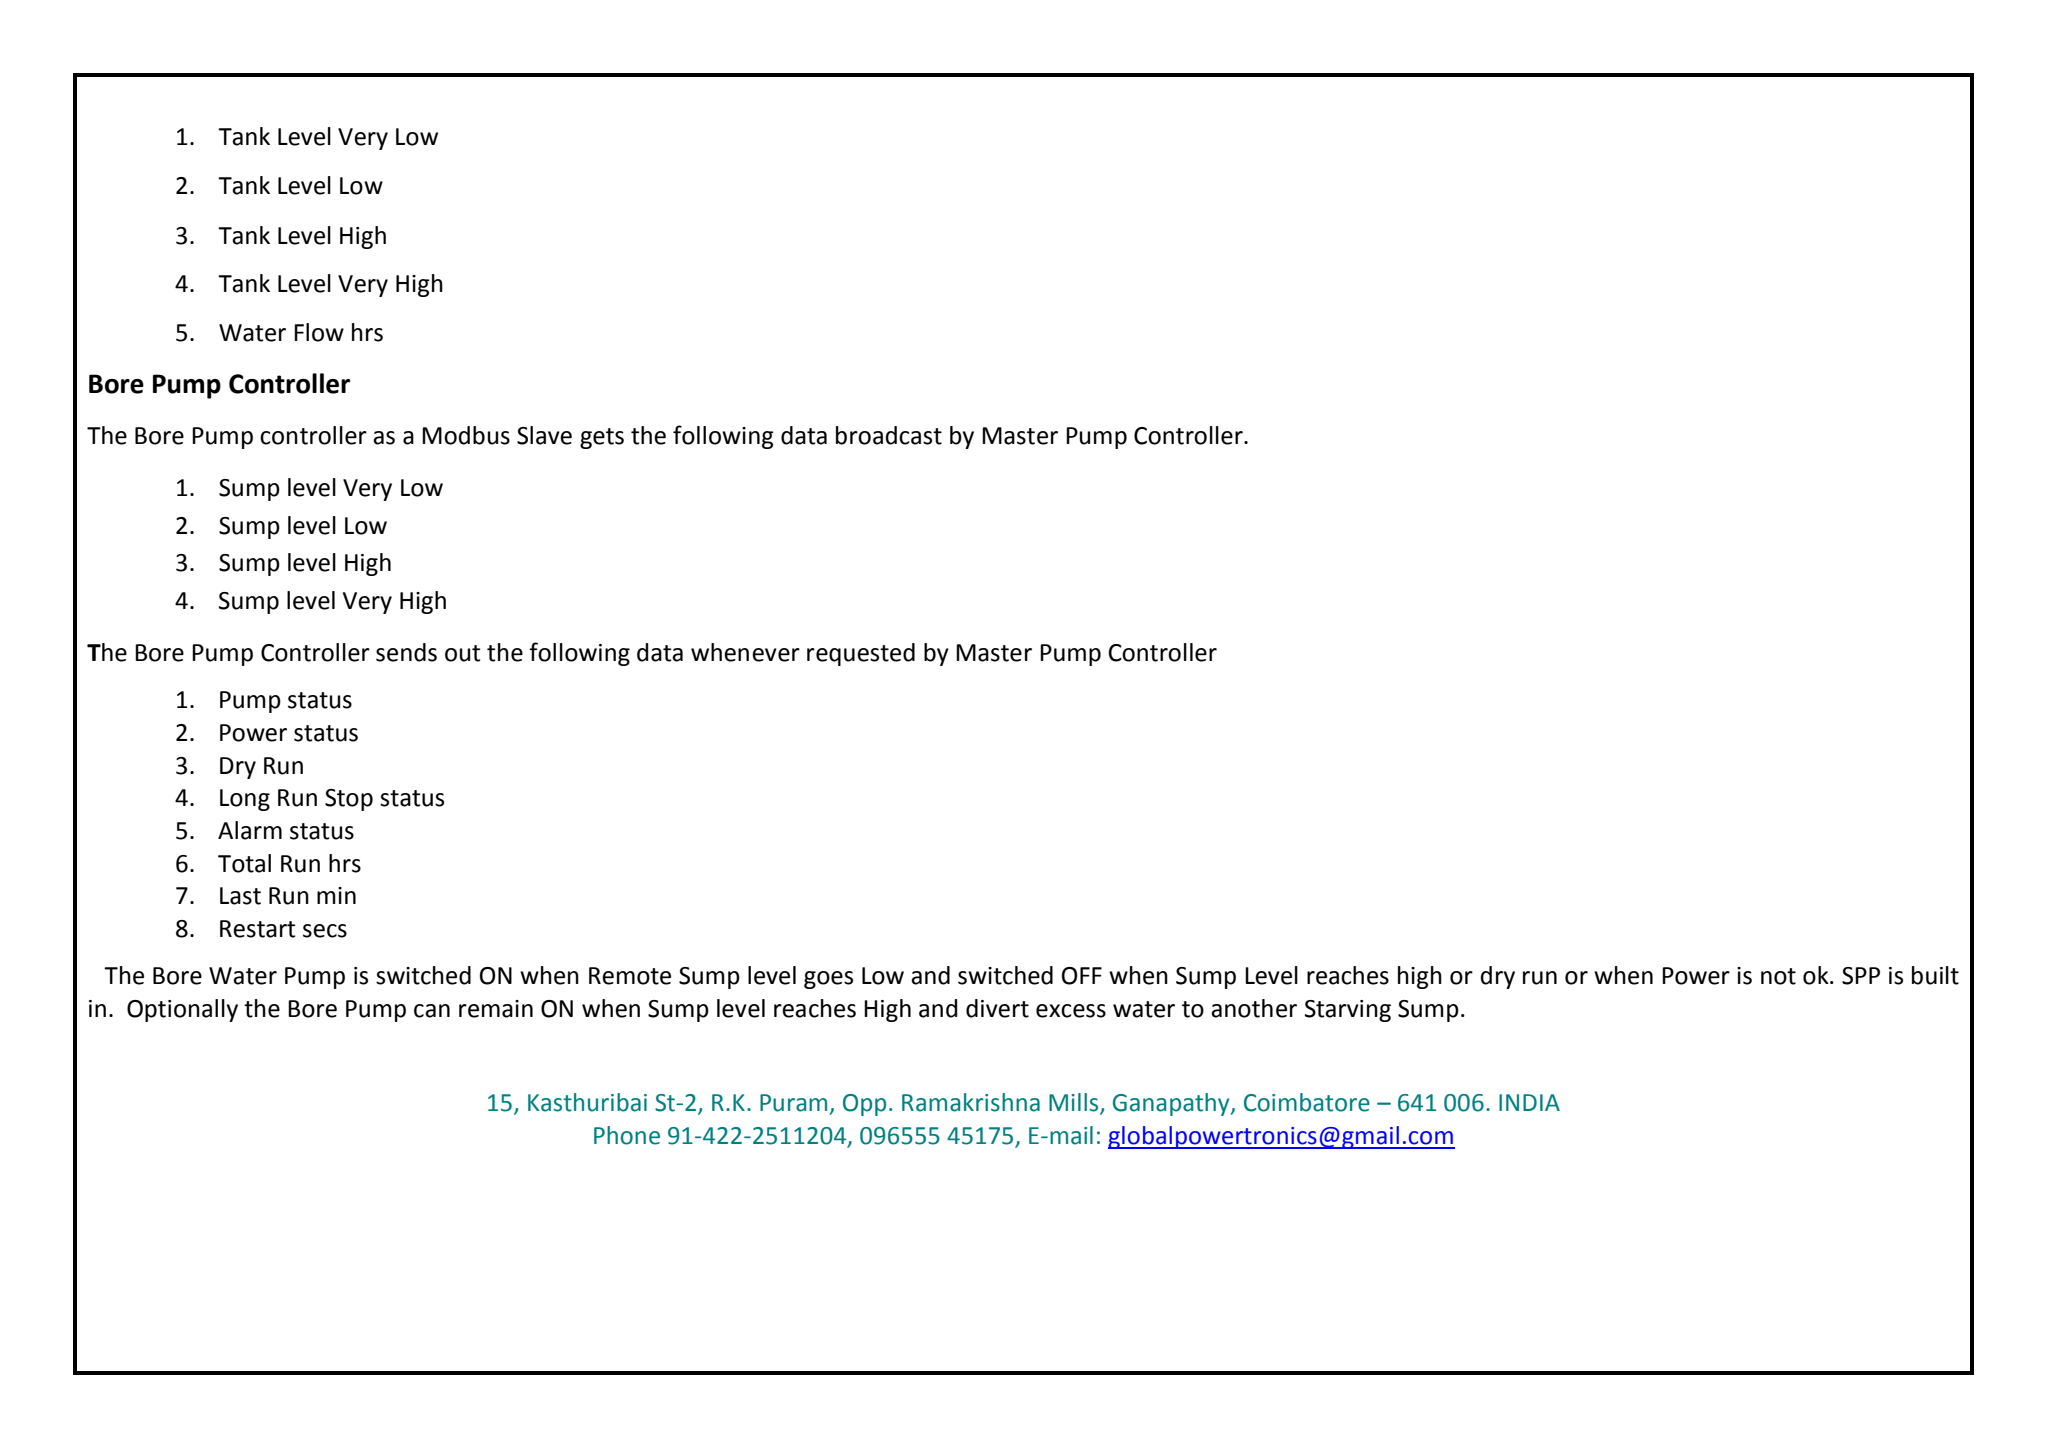  What do you see at coordinates (1075, 1103) in the screenshot?
I see `Mills` at bounding box center [1075, 1103].
